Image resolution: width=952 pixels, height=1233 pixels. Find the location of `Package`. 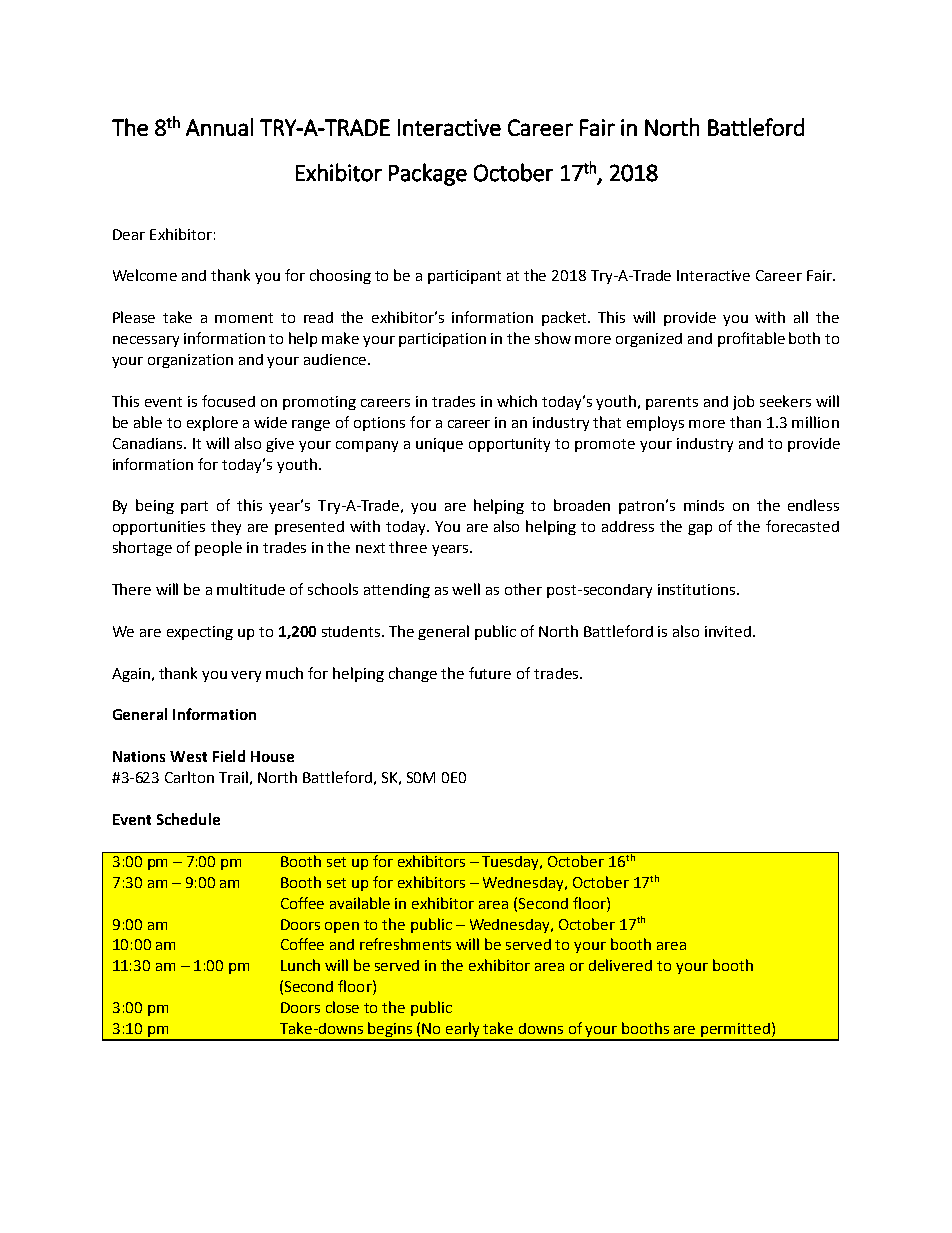

Package is located at coordinates (428, 174).
